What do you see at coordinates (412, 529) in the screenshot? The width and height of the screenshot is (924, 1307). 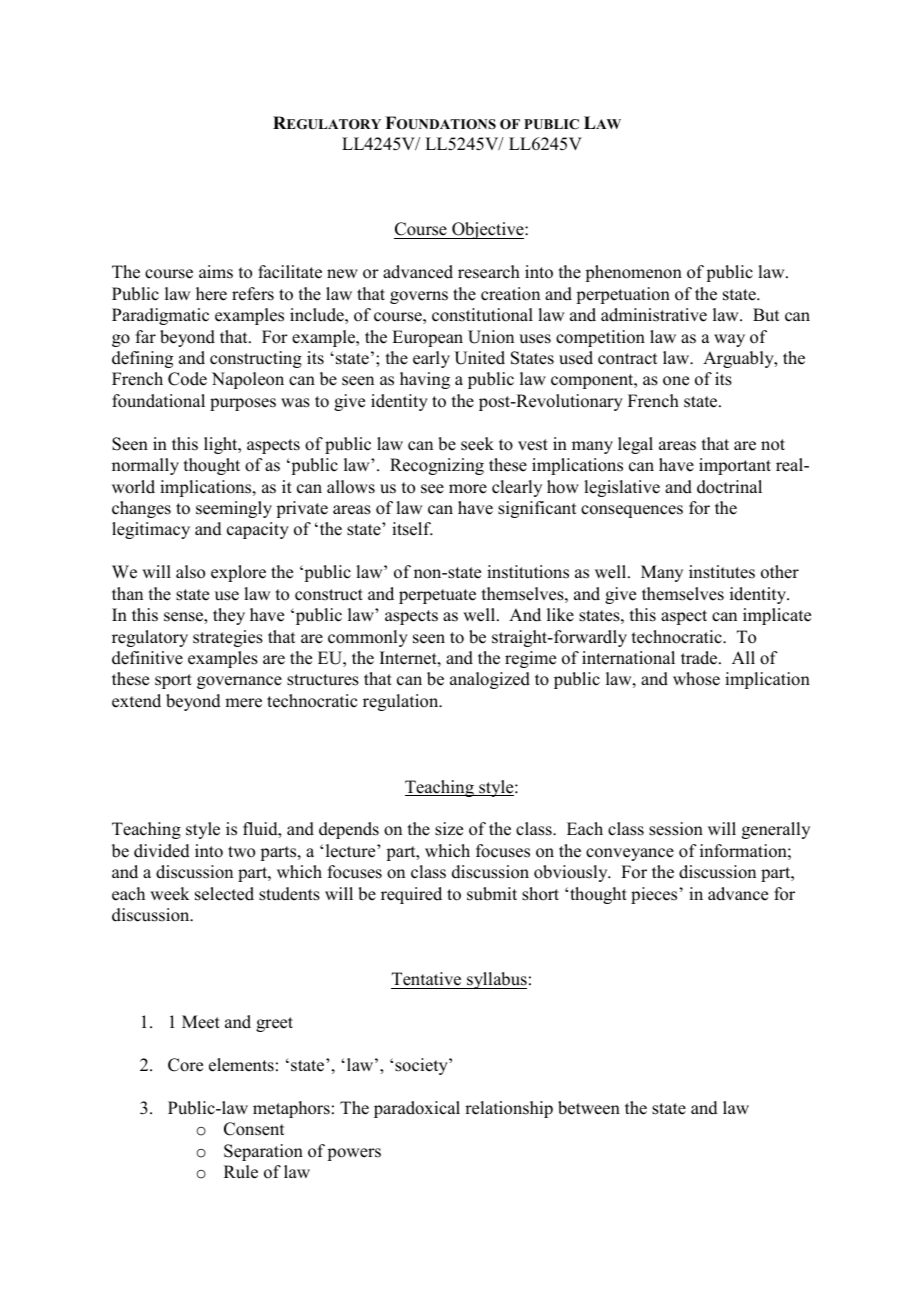 I see `itself` at bounding box center [412, 529].
